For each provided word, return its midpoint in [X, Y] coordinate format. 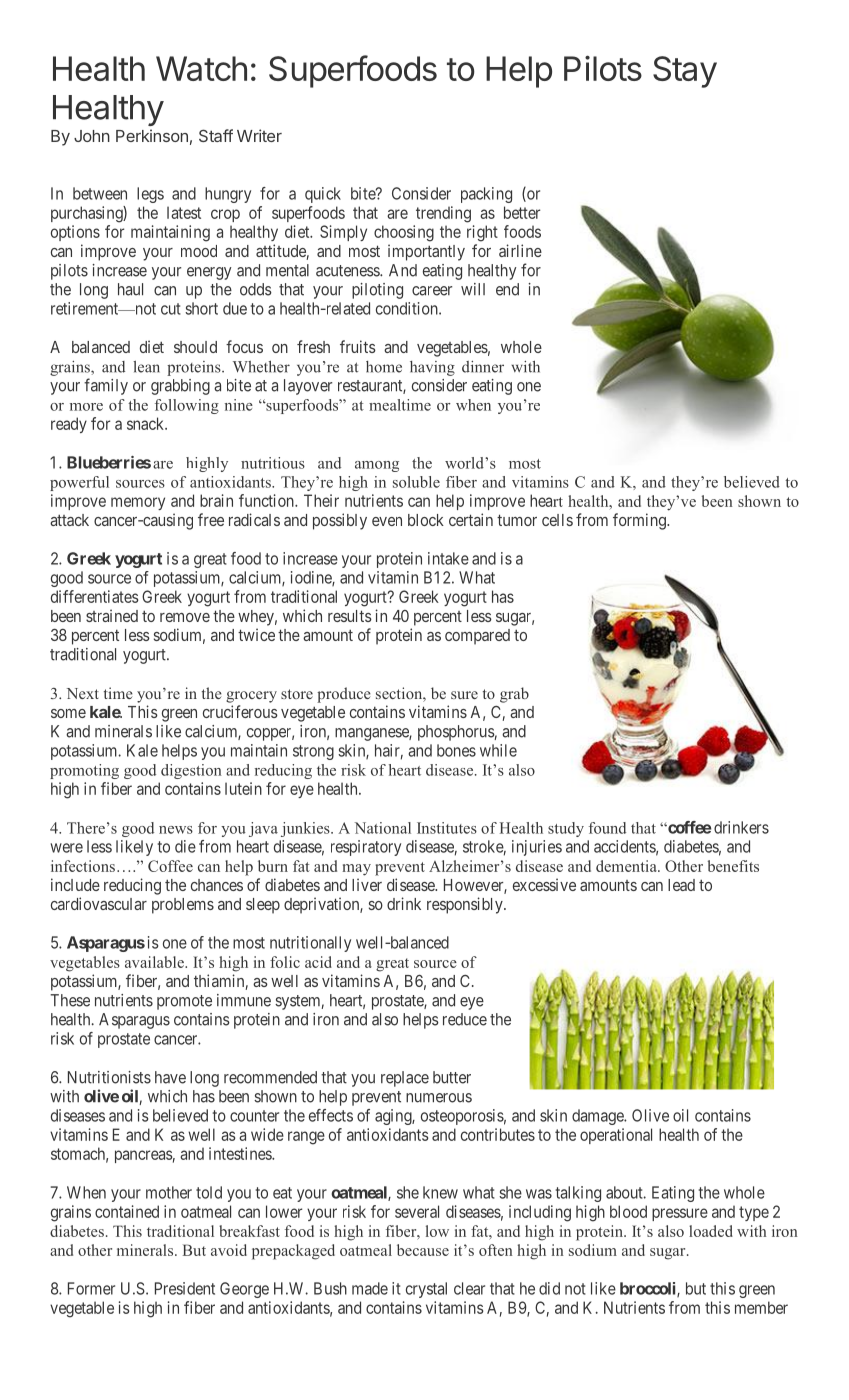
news [176, 830]
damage [598, 1117]
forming [640, 521]
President [185, 1288]
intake [448, 558]
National [383, 828]
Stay [685, 72]
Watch [201, 68]
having [432, 368]
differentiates [95, 596]
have [170, 1077]
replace [405, 1079]
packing [486, 195]
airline [520, 250]
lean [146, 367]
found [607, 828]
